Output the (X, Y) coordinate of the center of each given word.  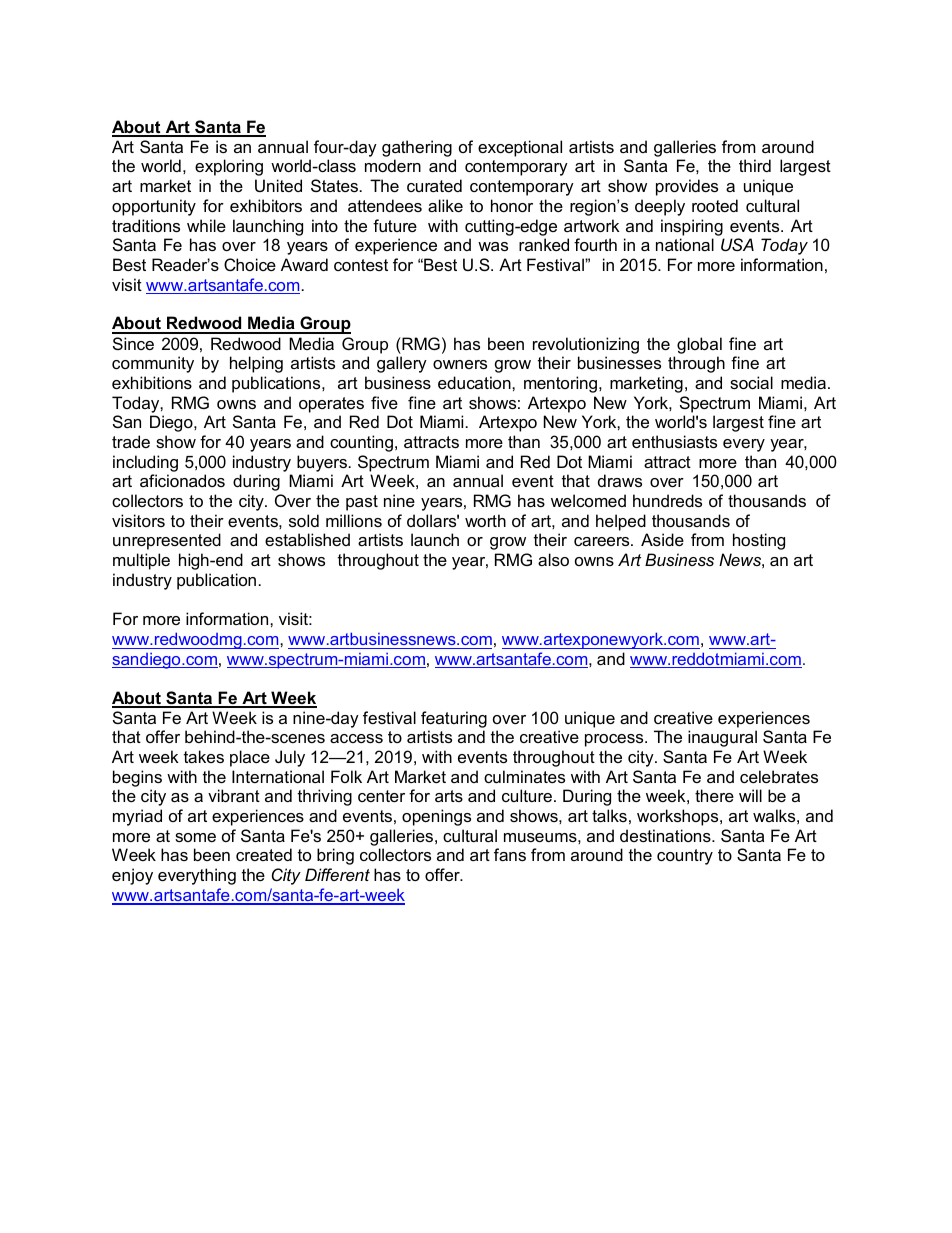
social (751, 382)
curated (434, 185)
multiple (141, 561)
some (195, 837)
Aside (662, 539)
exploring (229, 167)
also (553, 559)
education (475, 382)
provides (687, 187)
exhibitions (152, 382)
